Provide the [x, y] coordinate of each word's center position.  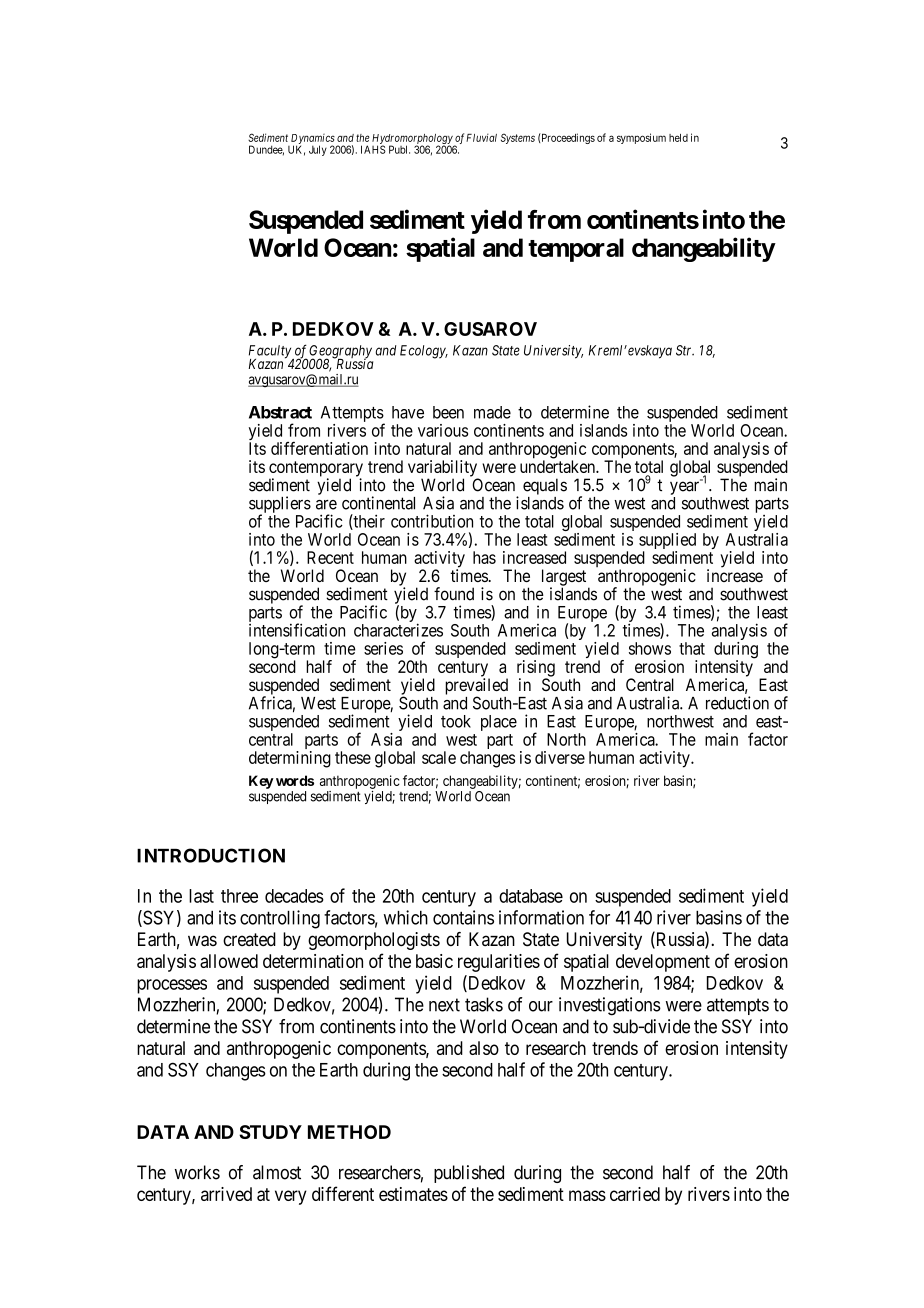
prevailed [476, 687]
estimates [413, 1194]
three [239, 896]
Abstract [280, 412]
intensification [297, 630]
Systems [518, 138]
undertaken [558, 466]
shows [650, 648]
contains [463, 917]
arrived [226, 1194]
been [448, 412]
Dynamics [313, 140]
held [678, 138]
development [663, 963]
